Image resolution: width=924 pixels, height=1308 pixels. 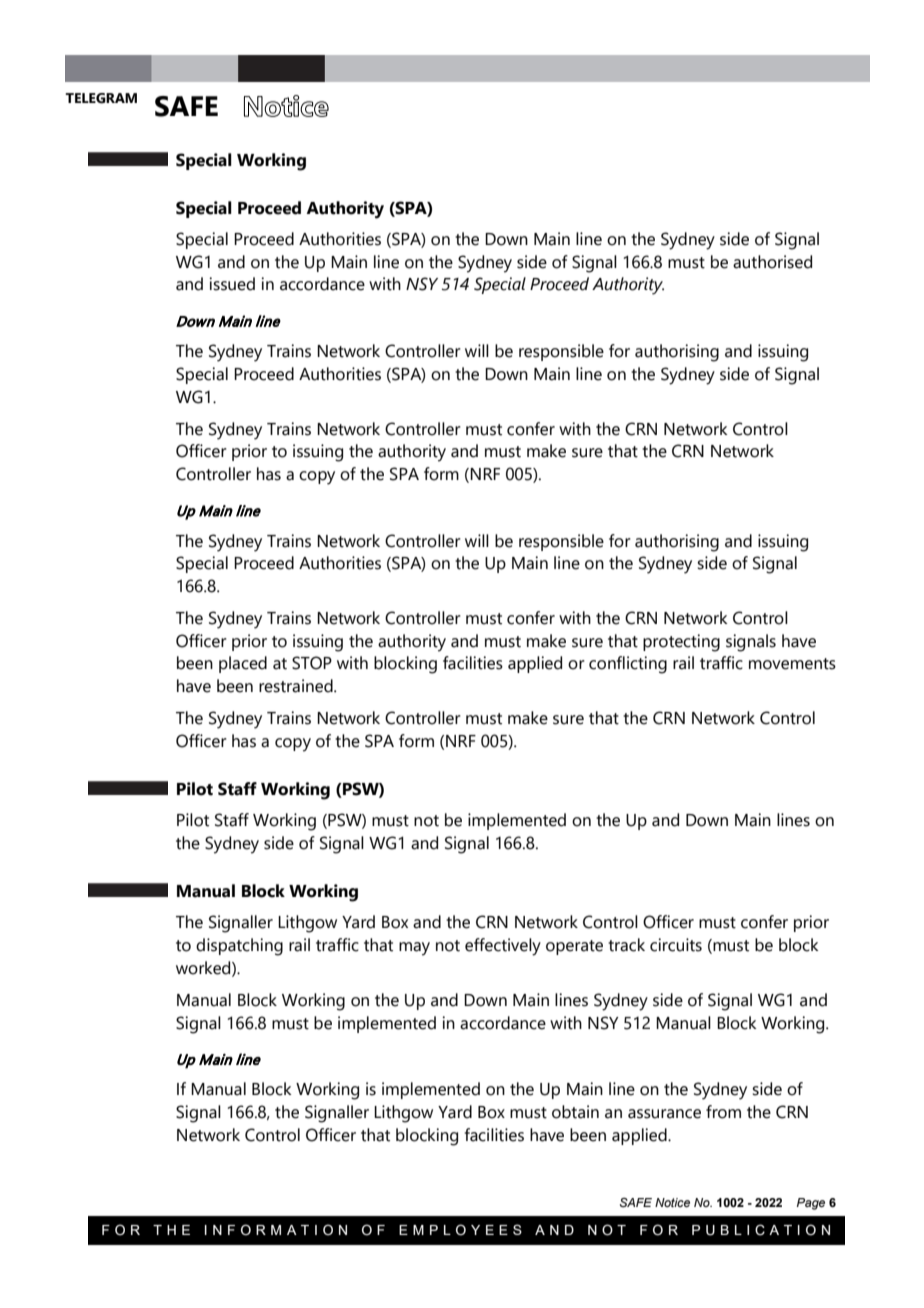 What do you see at coordinates (232, 284) in the document?
I see `issued` at bounding box center [232, 284].
